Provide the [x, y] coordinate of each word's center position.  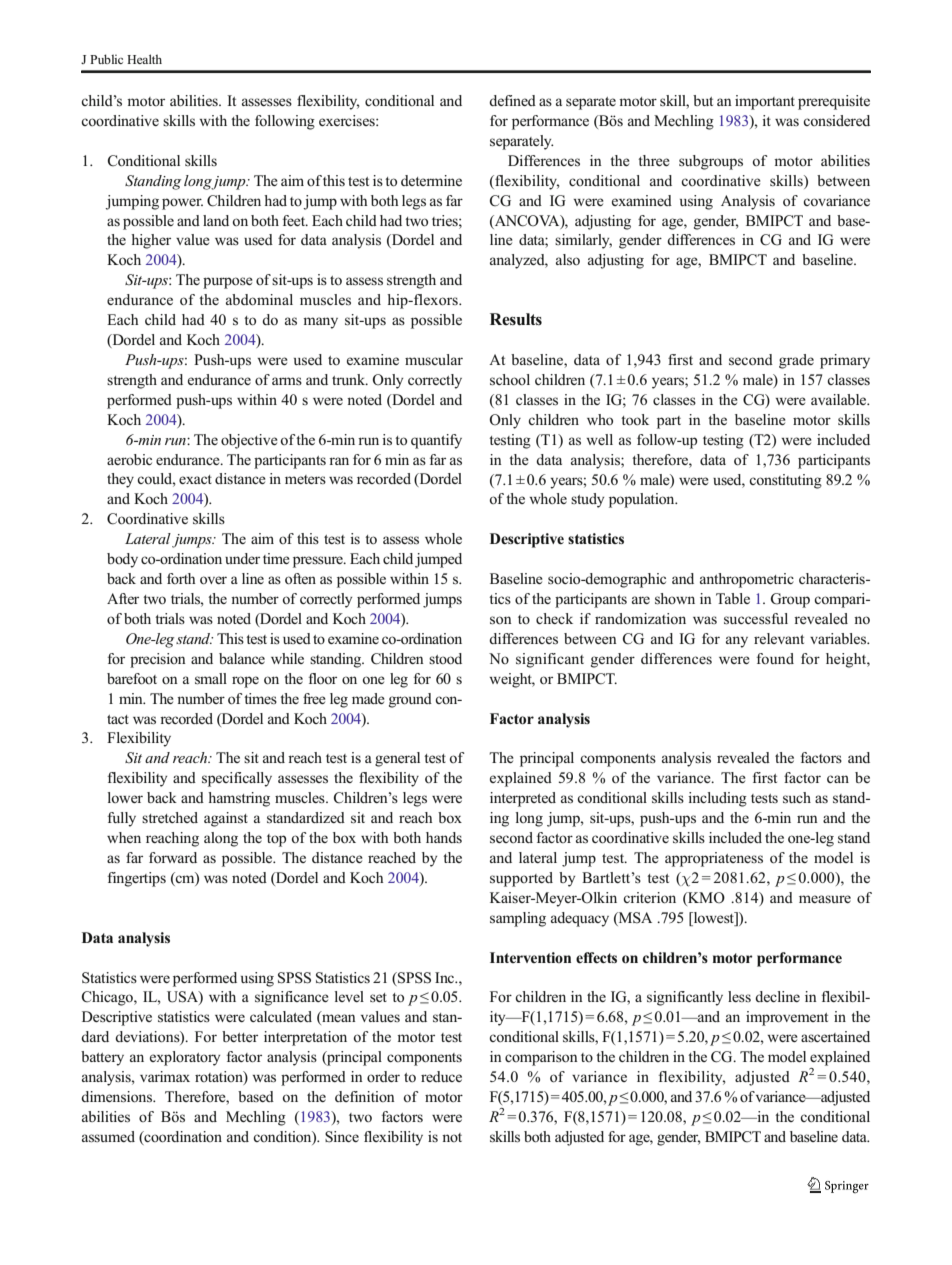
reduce [441, 1076]
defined [512, 100]
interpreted [523, 799]
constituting [785, 481]
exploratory [185, 1058]
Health [144, 59]
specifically [237, 779]
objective [249, 441]
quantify [436, 441]
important [765, 102]
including [717, 799]
